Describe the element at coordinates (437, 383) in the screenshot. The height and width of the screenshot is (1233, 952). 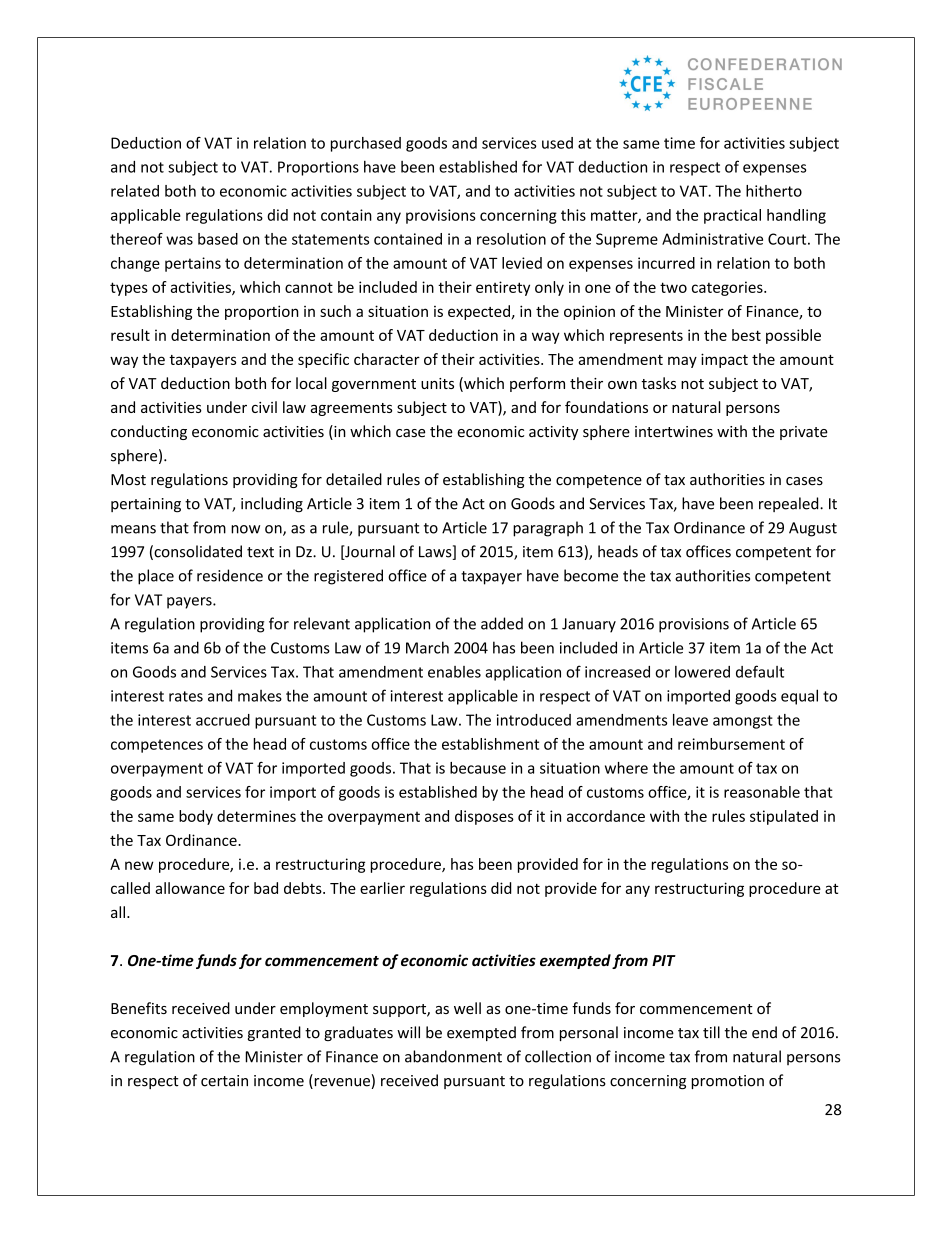
I see `units` at that location.
